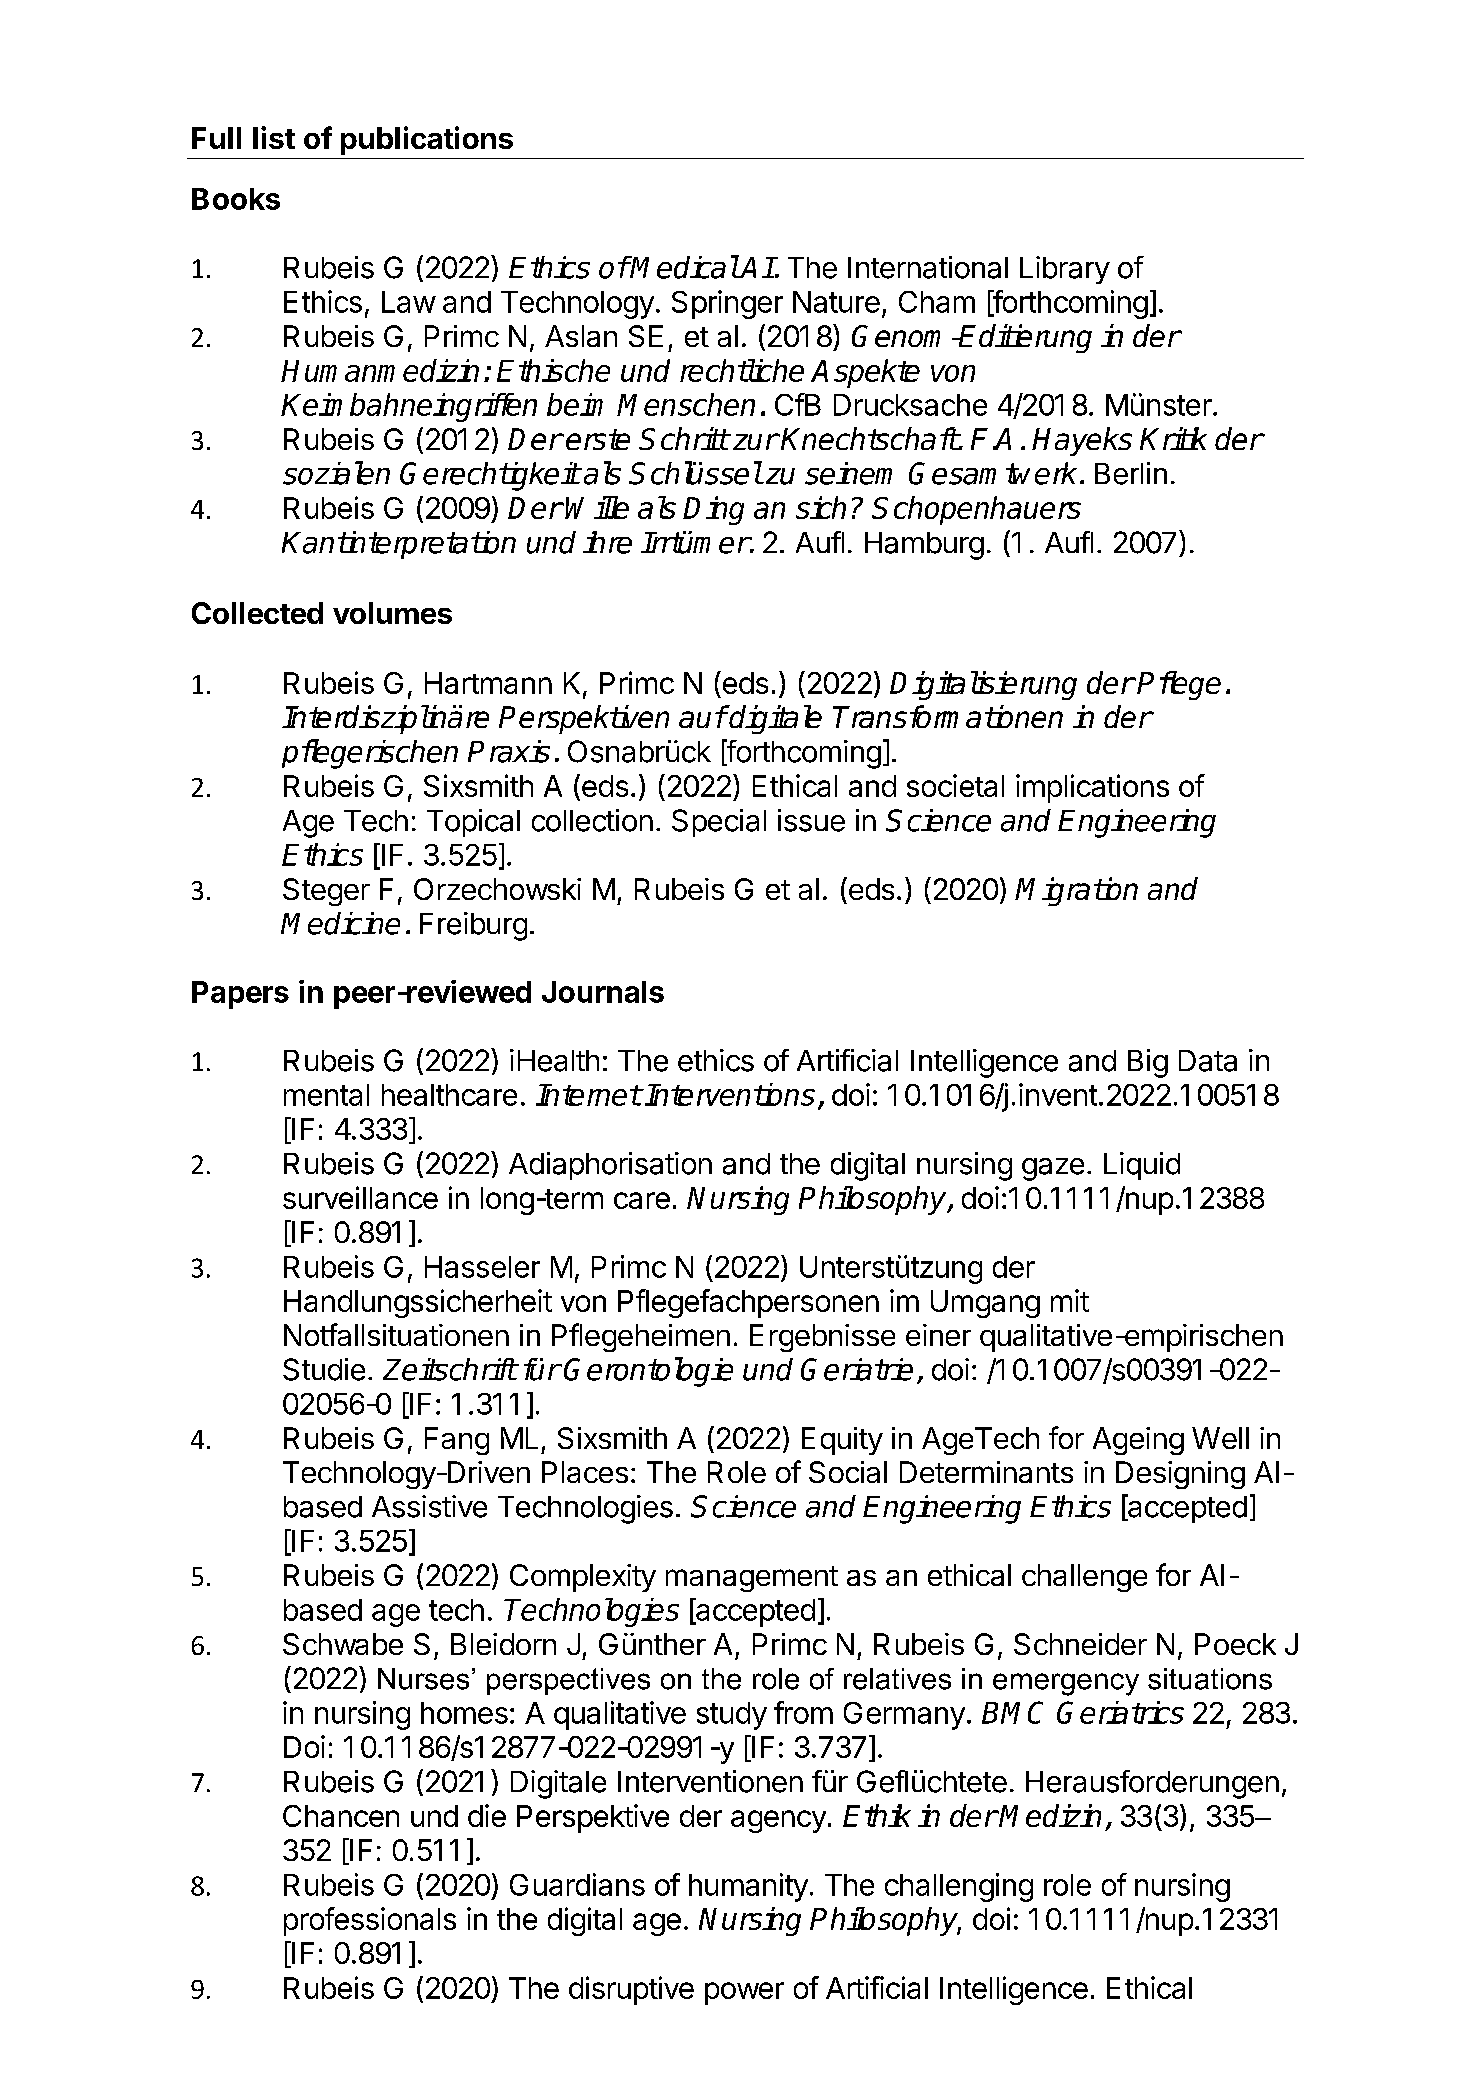  Describe the element at coordinates (727, 304) in the page. I see `Springer` at that location.
